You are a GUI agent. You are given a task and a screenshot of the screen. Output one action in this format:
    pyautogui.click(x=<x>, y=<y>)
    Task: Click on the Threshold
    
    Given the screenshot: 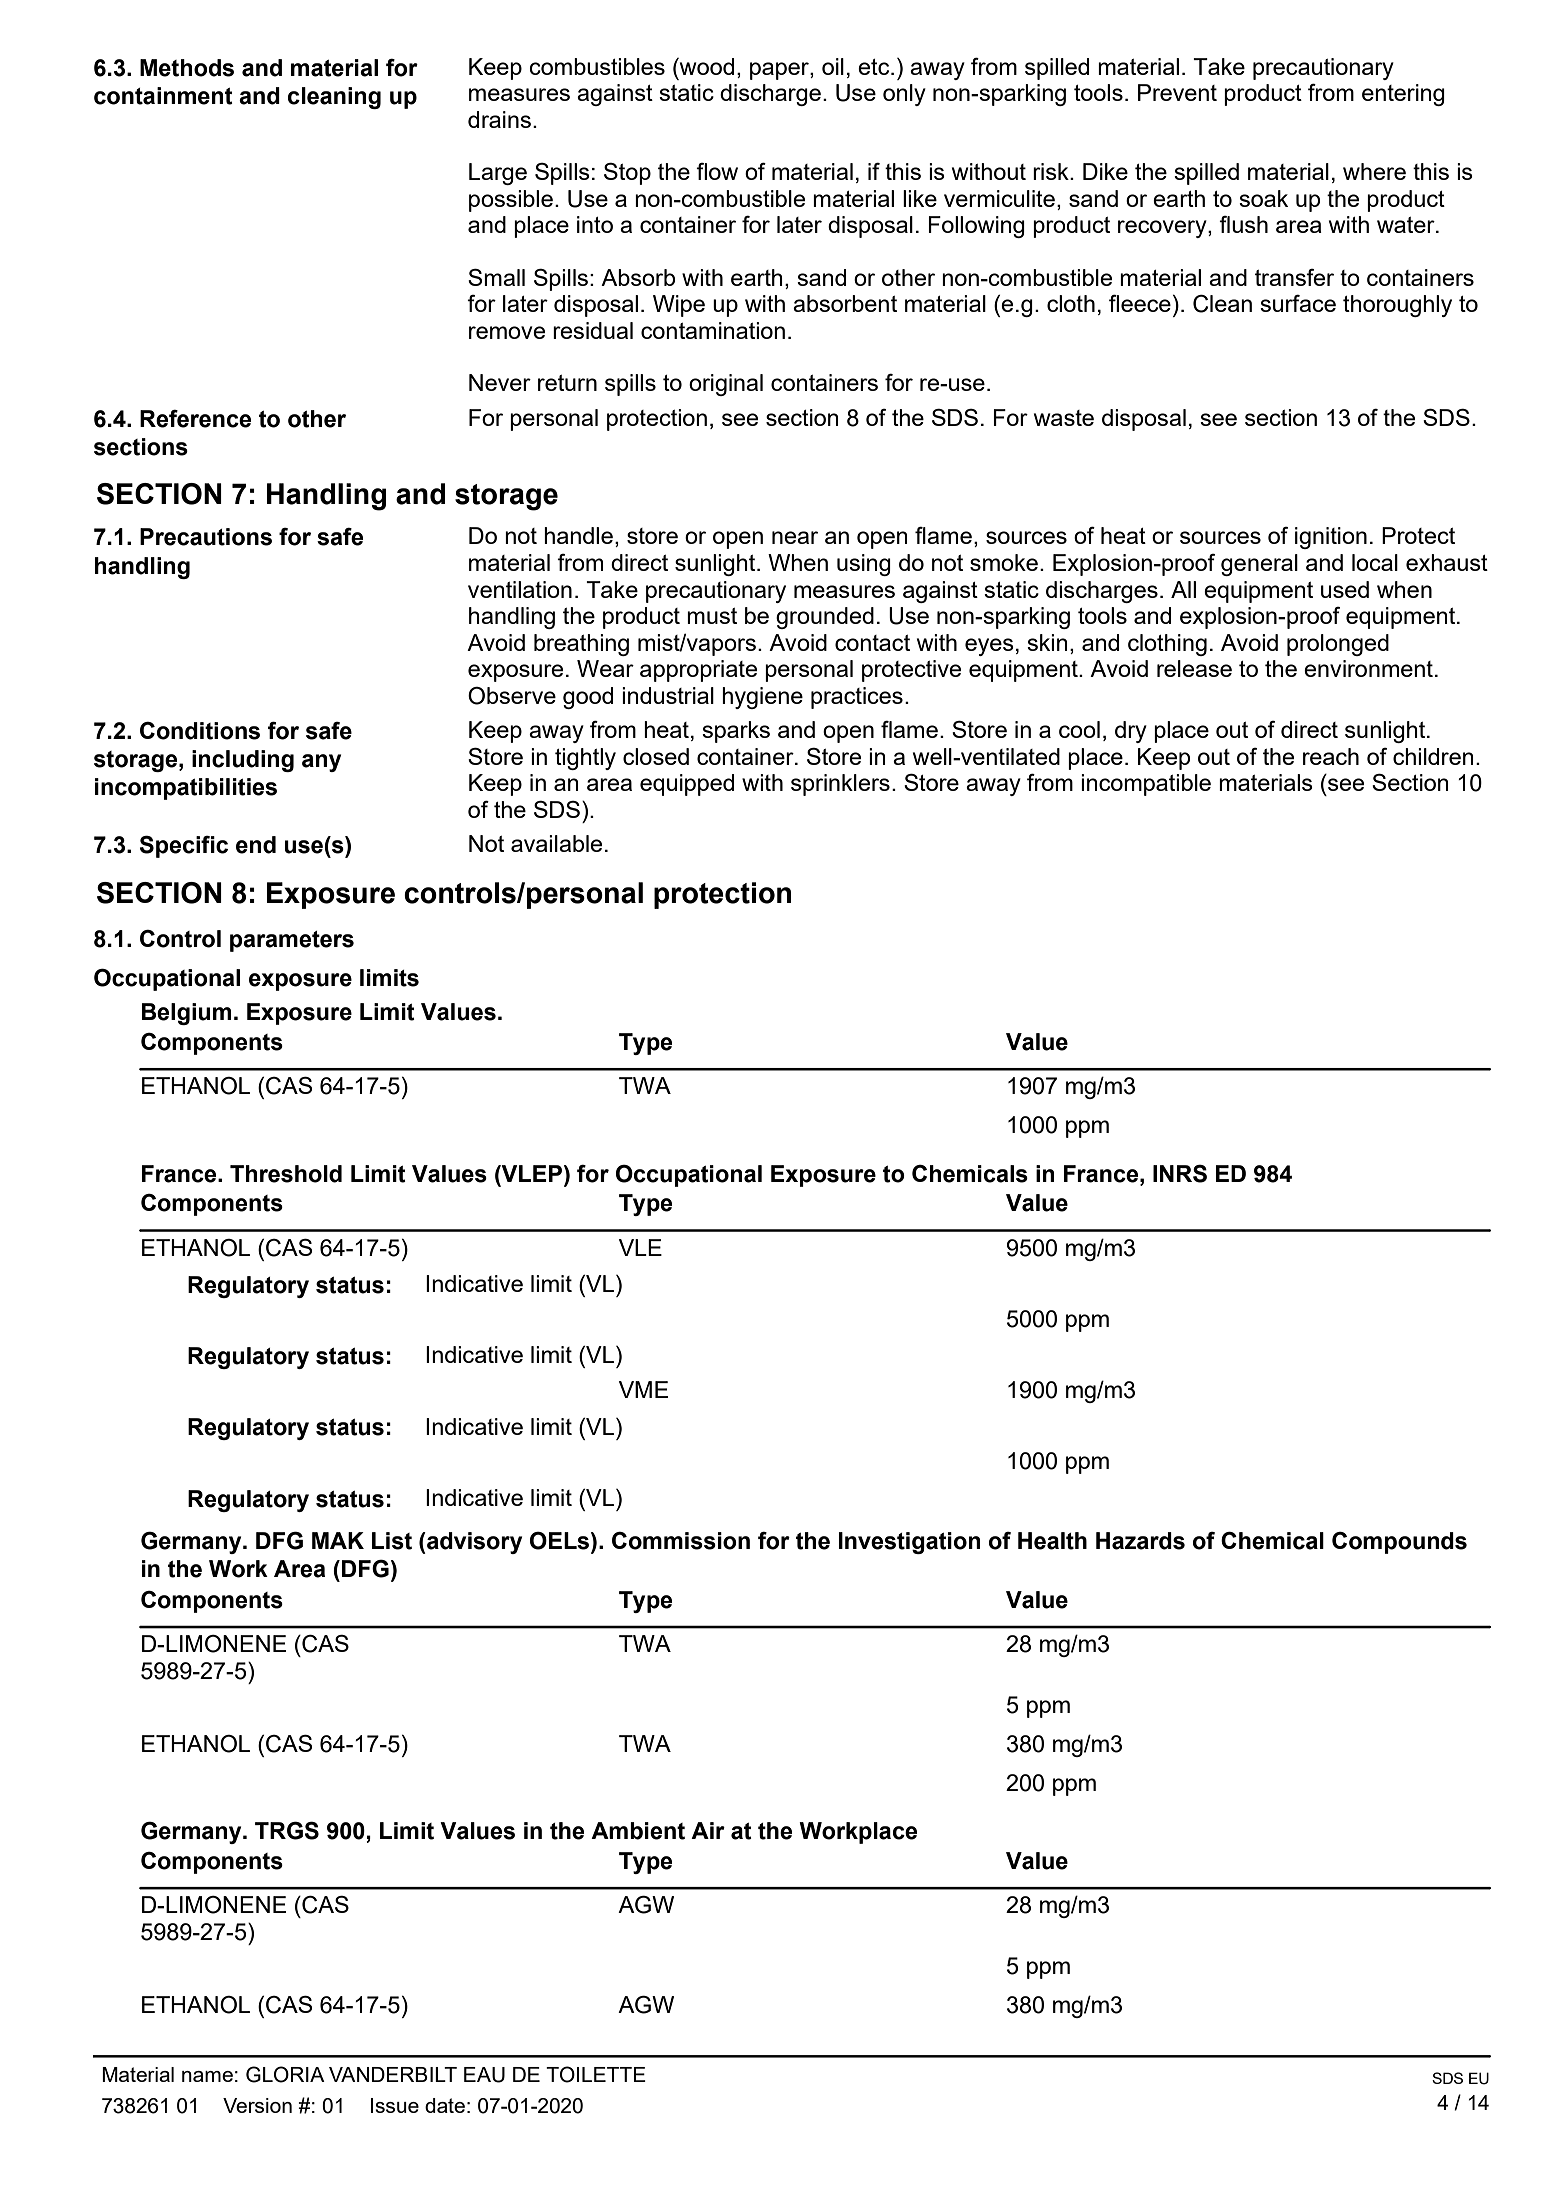 What is the action you would take?
    pyautogui.click(x=286, y=1174)
